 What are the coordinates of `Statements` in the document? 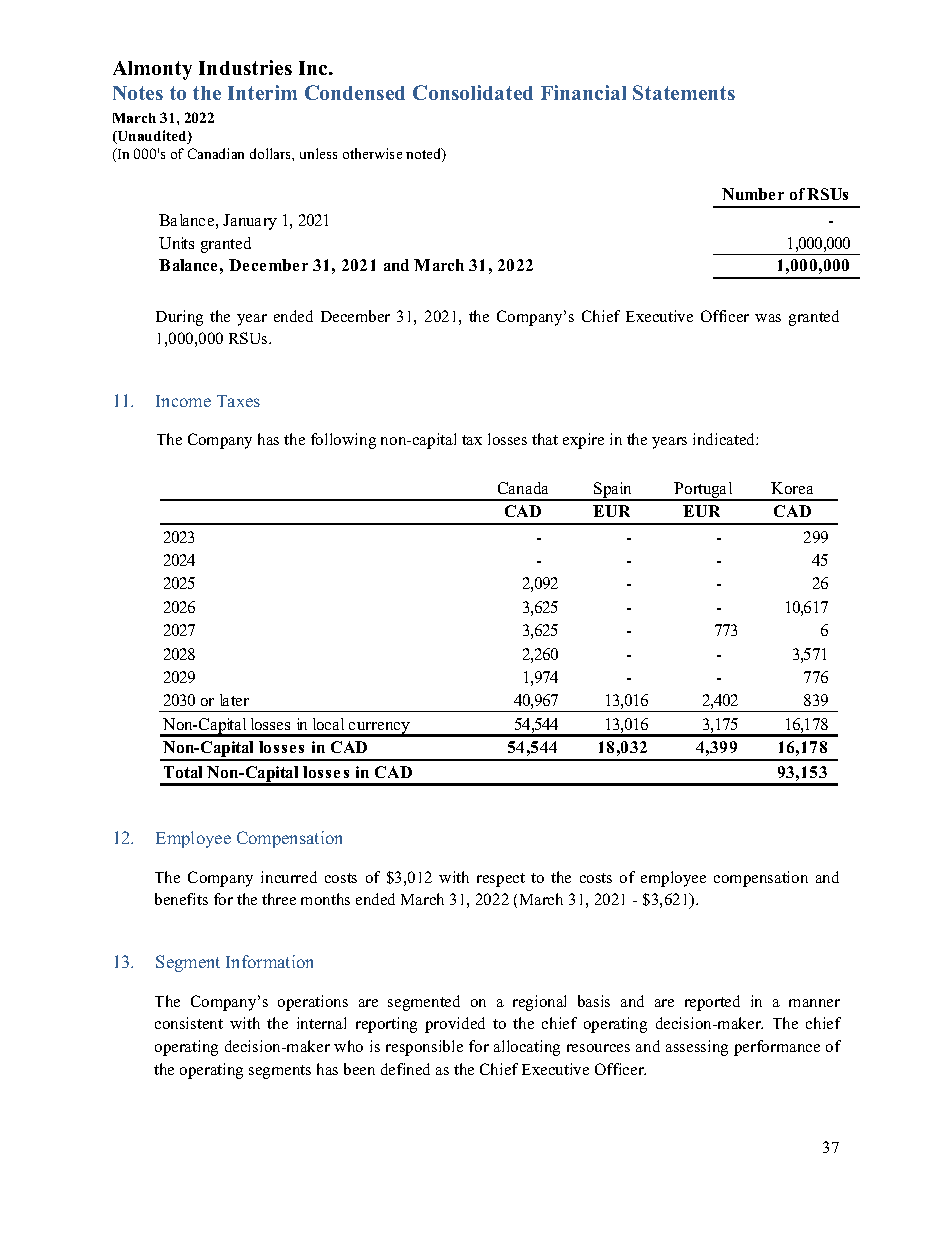 It's located at (684, 92).
